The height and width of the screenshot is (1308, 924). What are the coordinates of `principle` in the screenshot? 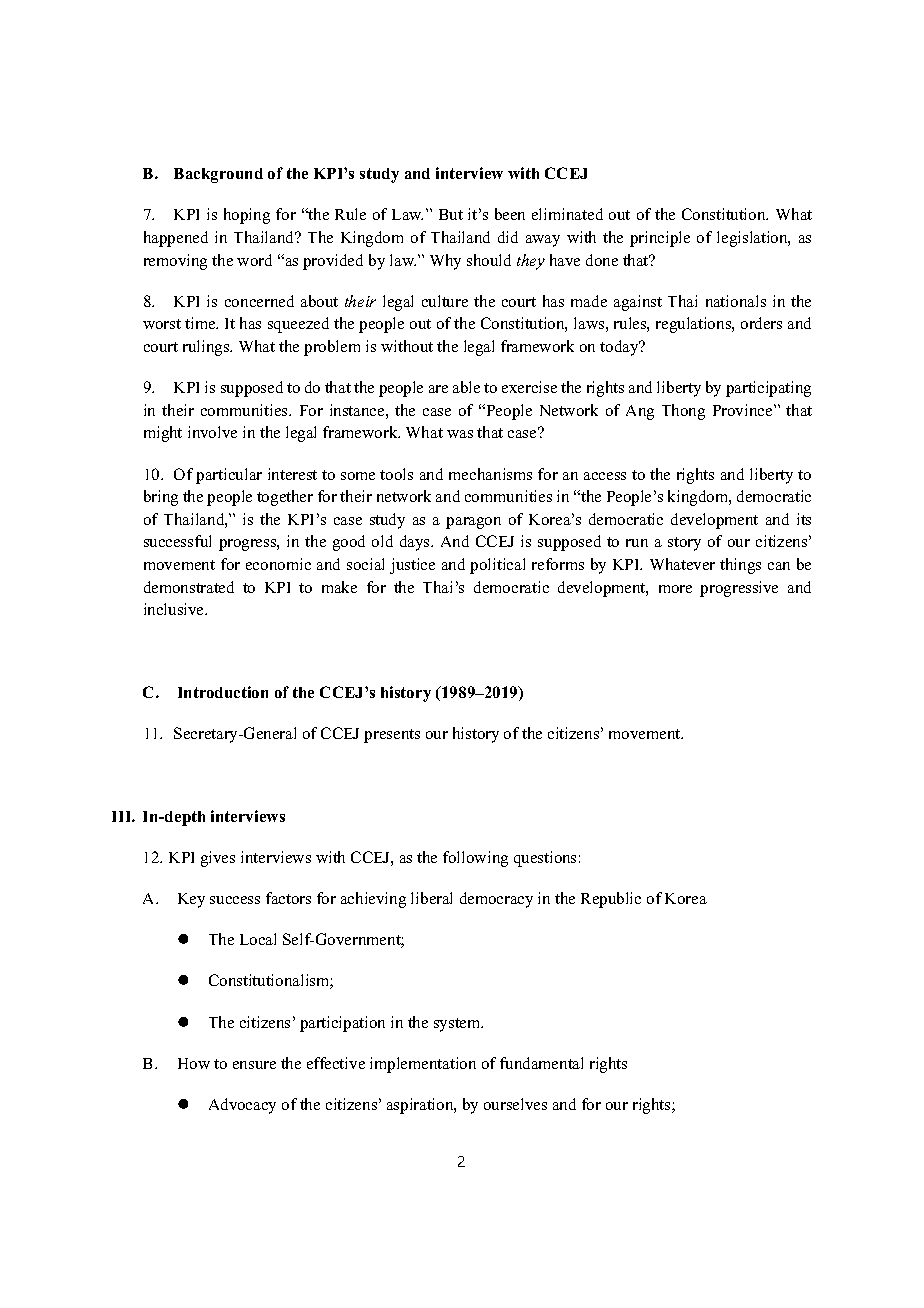 It's located at (660, 239).
